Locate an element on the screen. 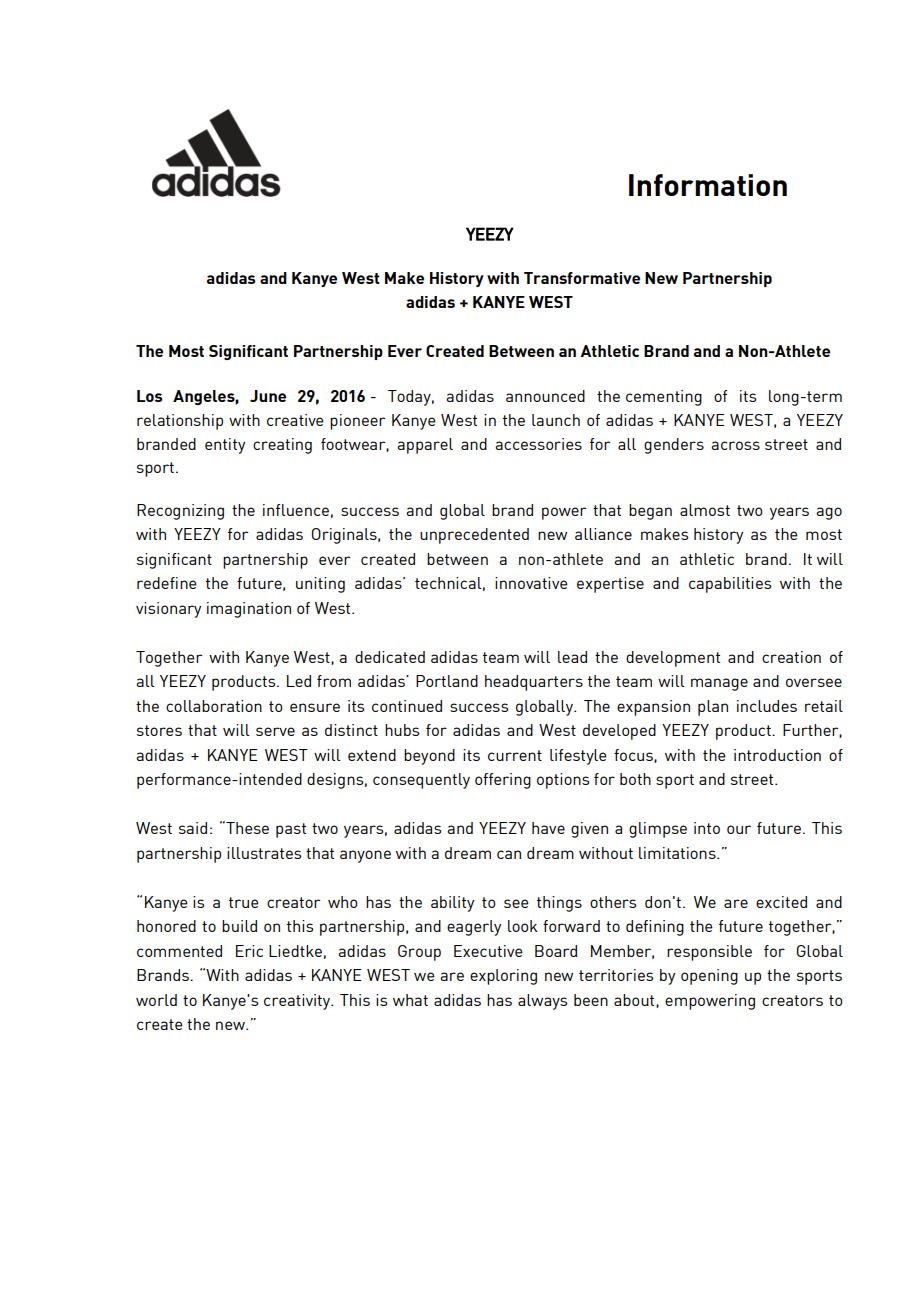 This screenshot has height=1308, width=924. innovative is located at coordinates (531, 583).
